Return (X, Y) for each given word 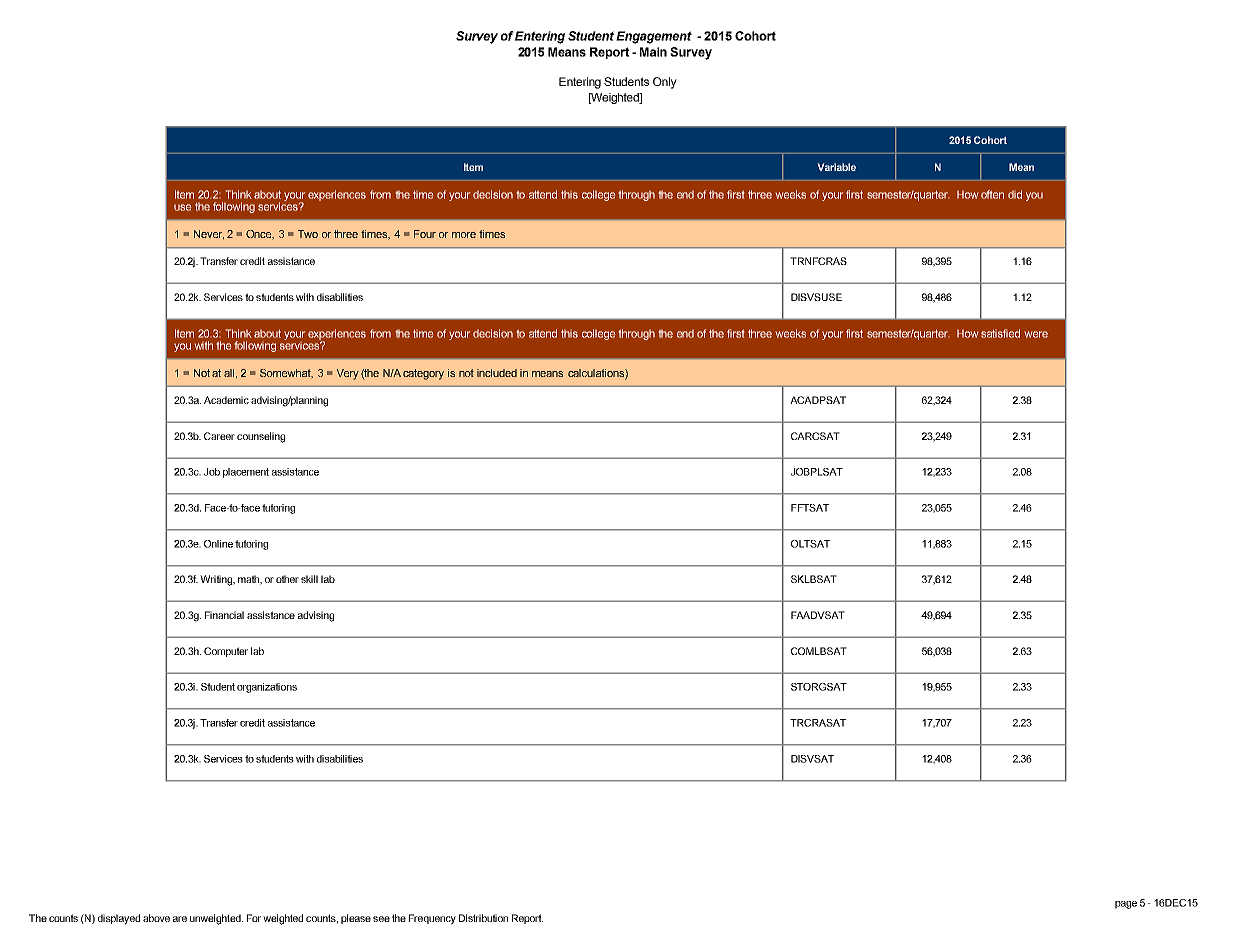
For (254, 918)
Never (209, 235)
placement (246, 473)
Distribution (483, 918)
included (497, 373)
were (1036, 334)
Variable (836, 167)
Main (653, 52)
